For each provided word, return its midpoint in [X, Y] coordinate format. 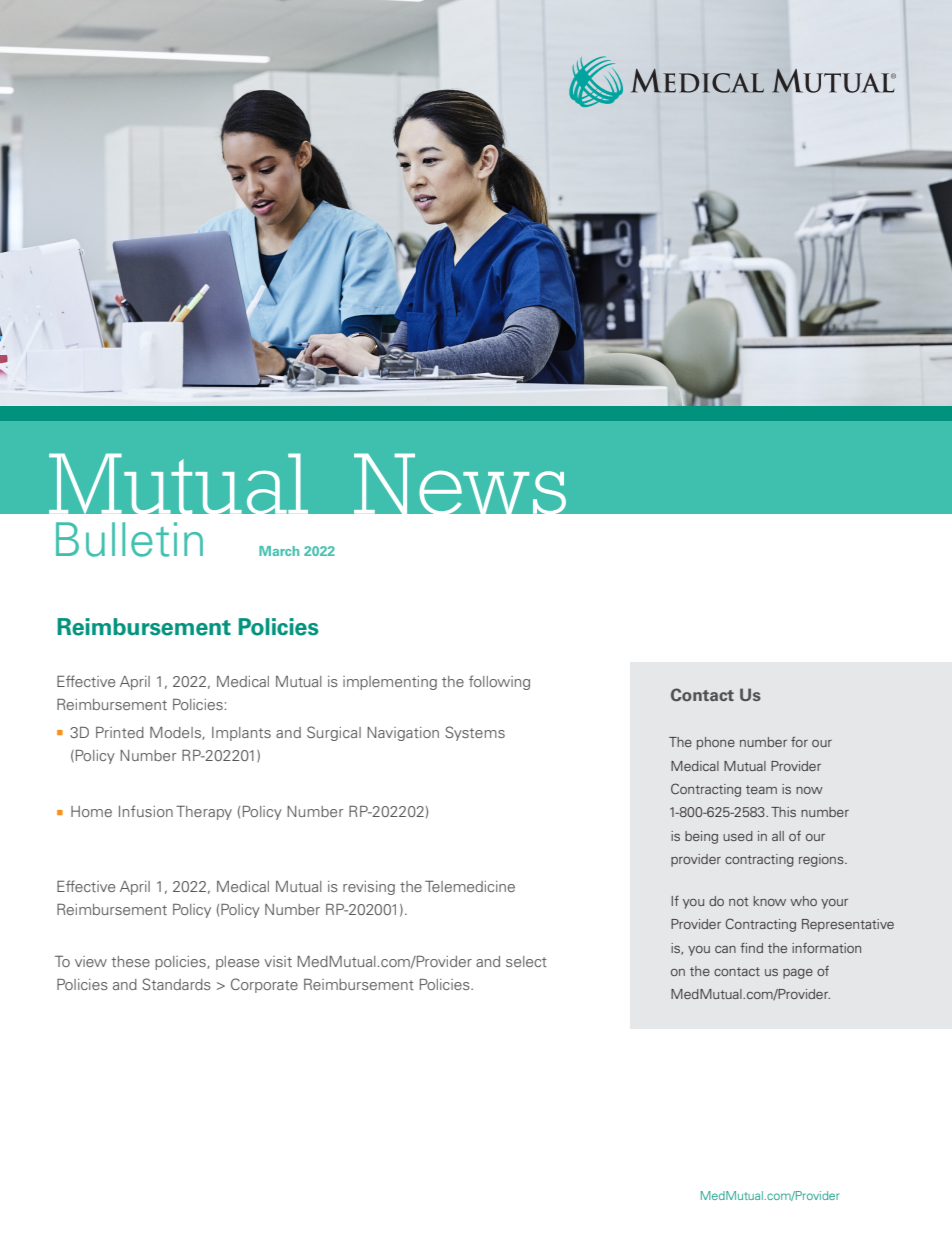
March [279, 551]
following [499, 682]
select [526, 961]
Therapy [204, 813]
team [761, 789]
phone [716, 743]
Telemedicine [470, 886]
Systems [475, 733]
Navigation [403, 734]
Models [176, 733]
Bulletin [129, 539]
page [798, 974]
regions [822, 860]
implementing [390, 683]
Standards [176, 984]
